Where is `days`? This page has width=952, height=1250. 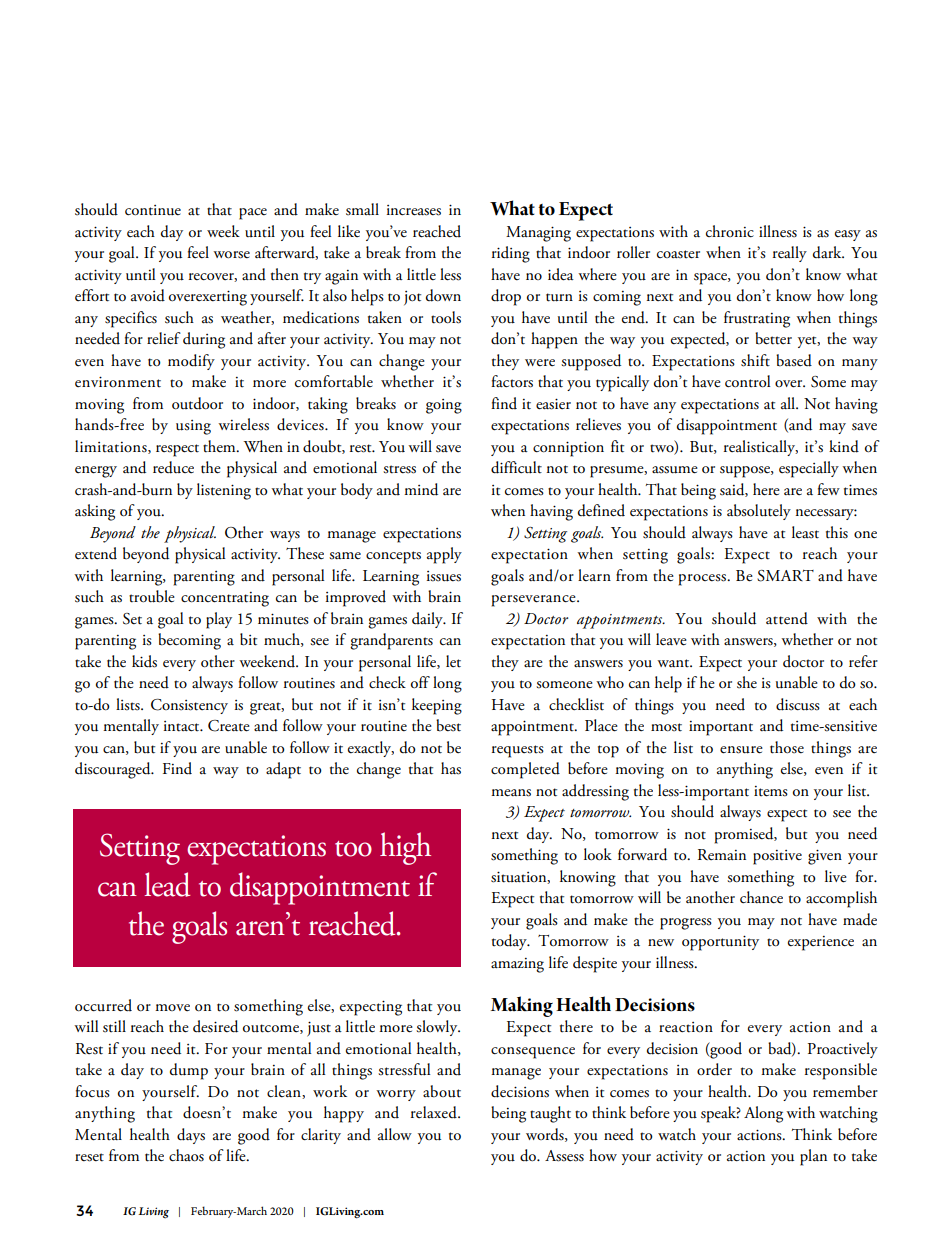 days is located at coordinates (191, 1136).
